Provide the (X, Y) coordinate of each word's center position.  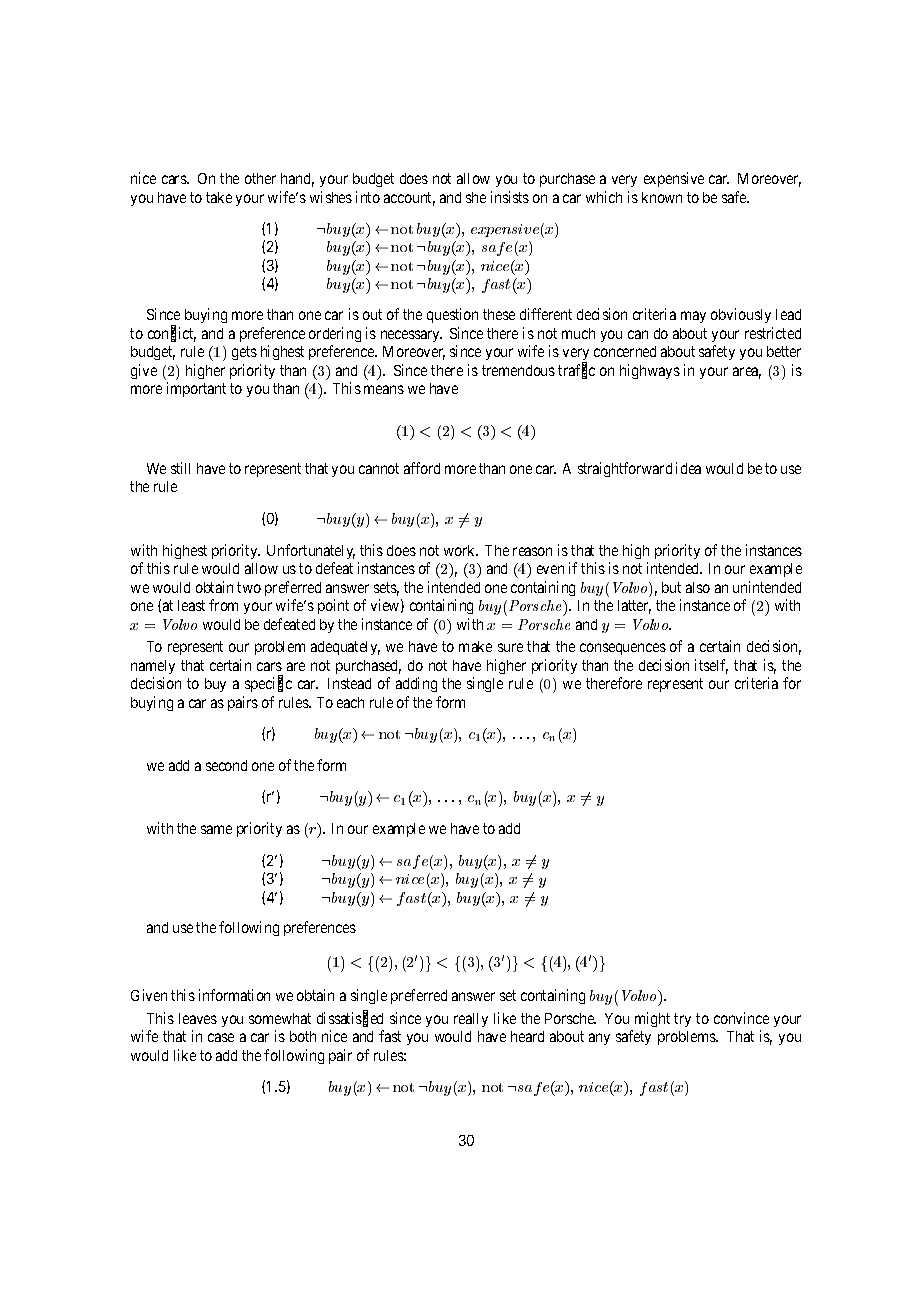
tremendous (518, 370)
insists (510, 197)
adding (416, 684)
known (662, 197)
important (196, 389)
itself (711, 666)
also (698, 587)
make (475, 646)
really (471, 1020)
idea (688, 468)
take (219, 197)
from (223, 605)
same (216, 829)
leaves (198, 1018)
